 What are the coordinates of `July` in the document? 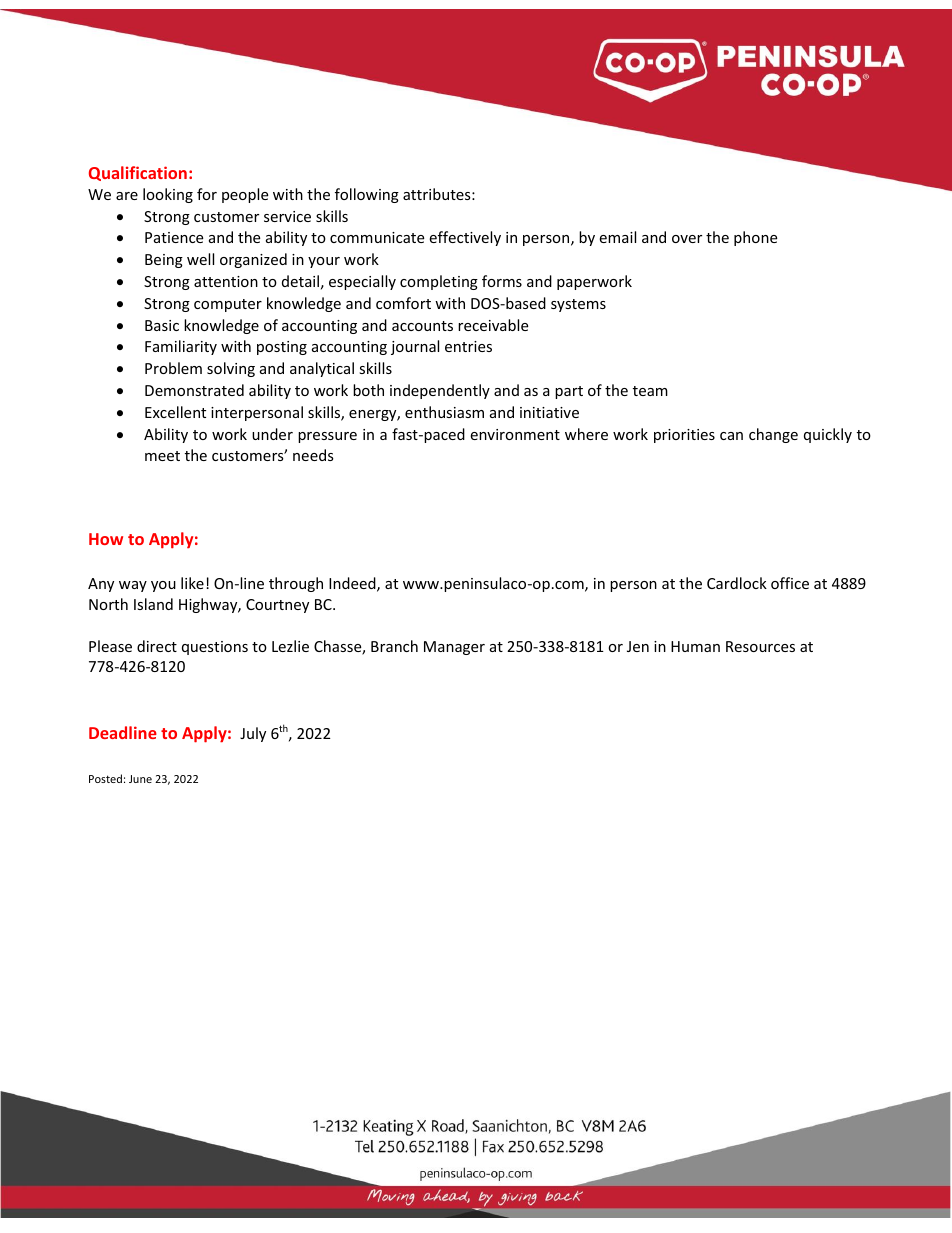 It's located at (253, 734).
